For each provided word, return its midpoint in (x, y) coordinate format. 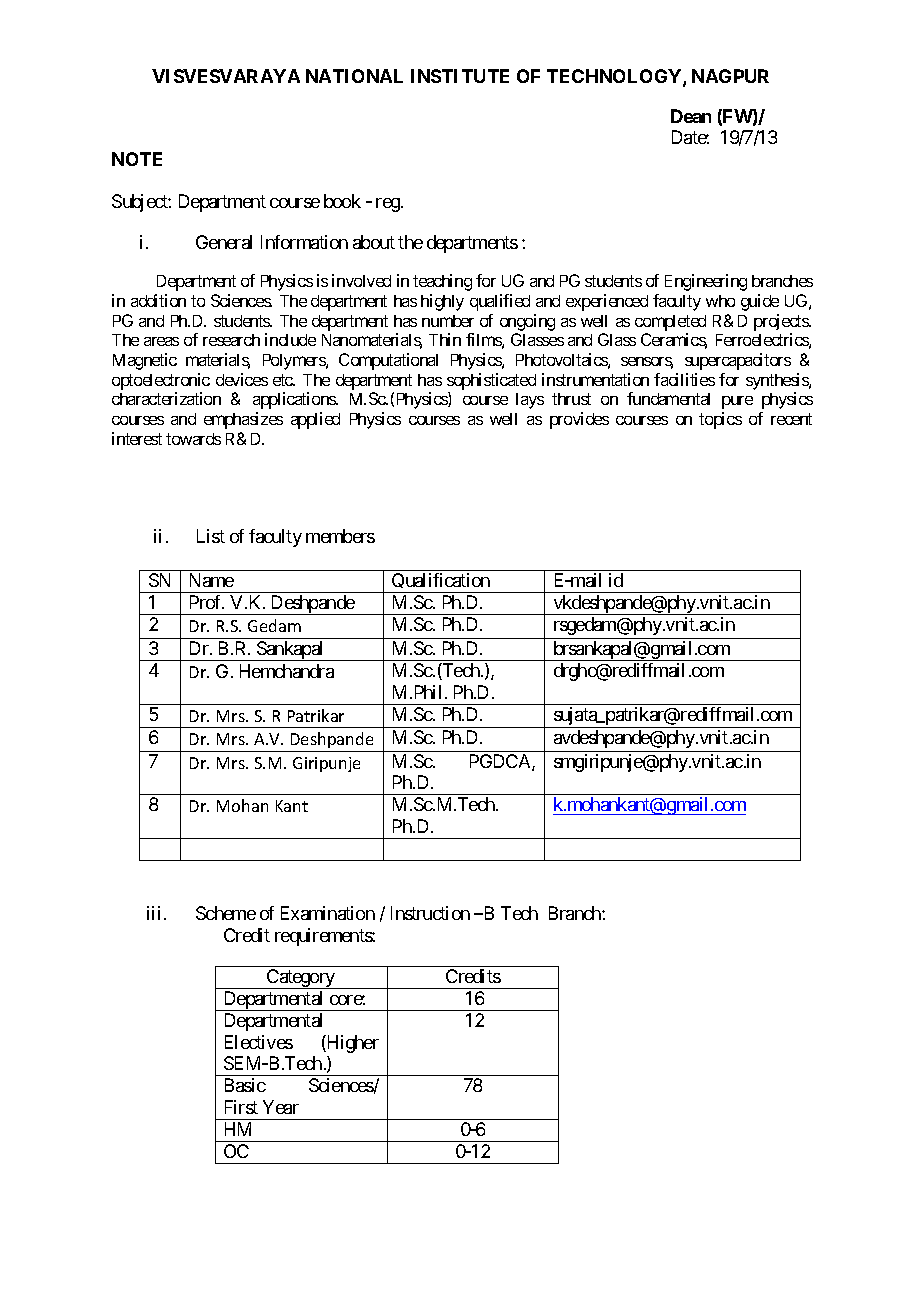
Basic (245, 1085)
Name (212, 580)
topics (720, 420)
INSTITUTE (460, 76)
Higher (352, 1044)
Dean (691, 116)
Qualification (441, 583)
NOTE (137, 159)
